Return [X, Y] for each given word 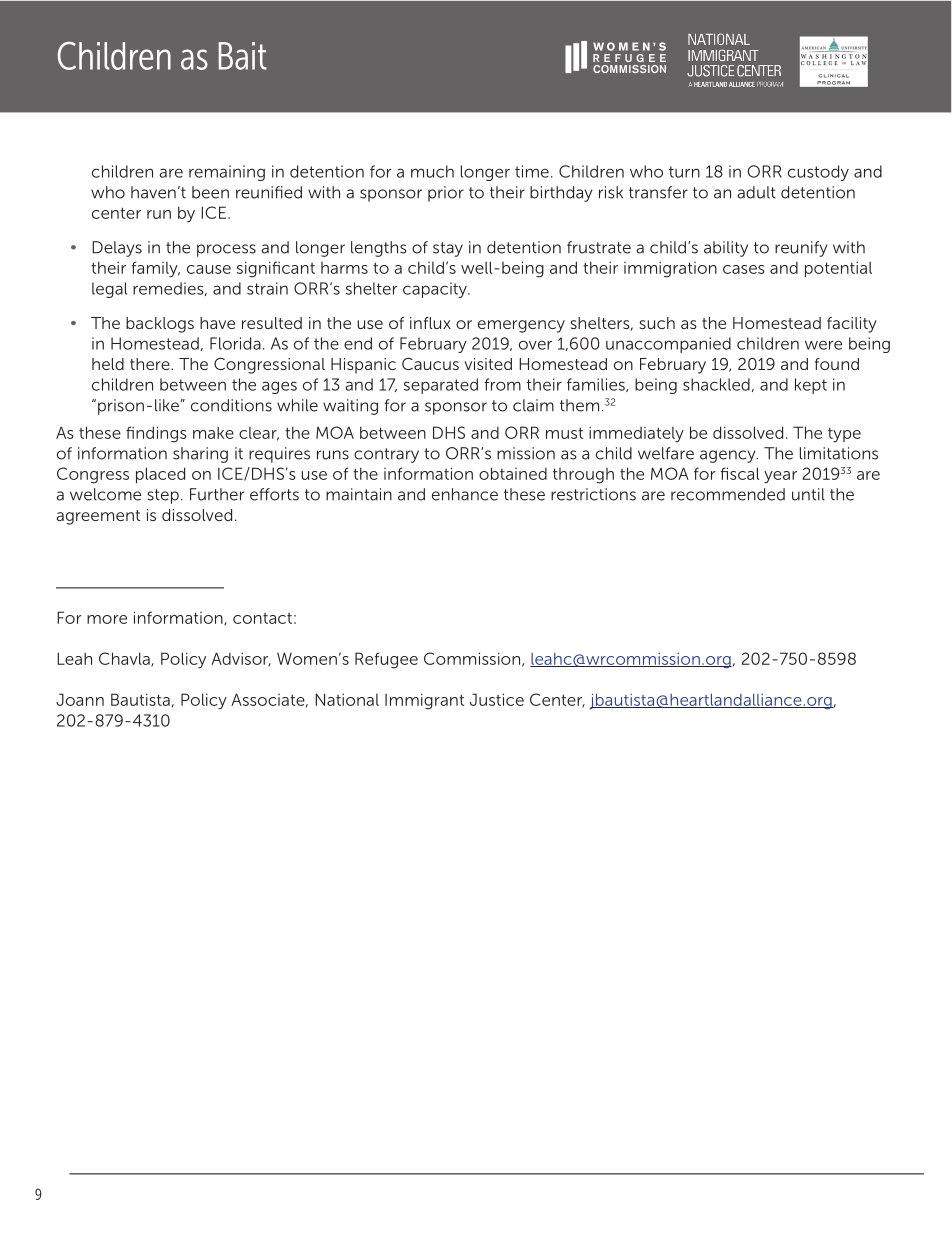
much [432, 171]
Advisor [241, 659]
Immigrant [424, 701]
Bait [243, 56]
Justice [497, 699]
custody [818, 173]
